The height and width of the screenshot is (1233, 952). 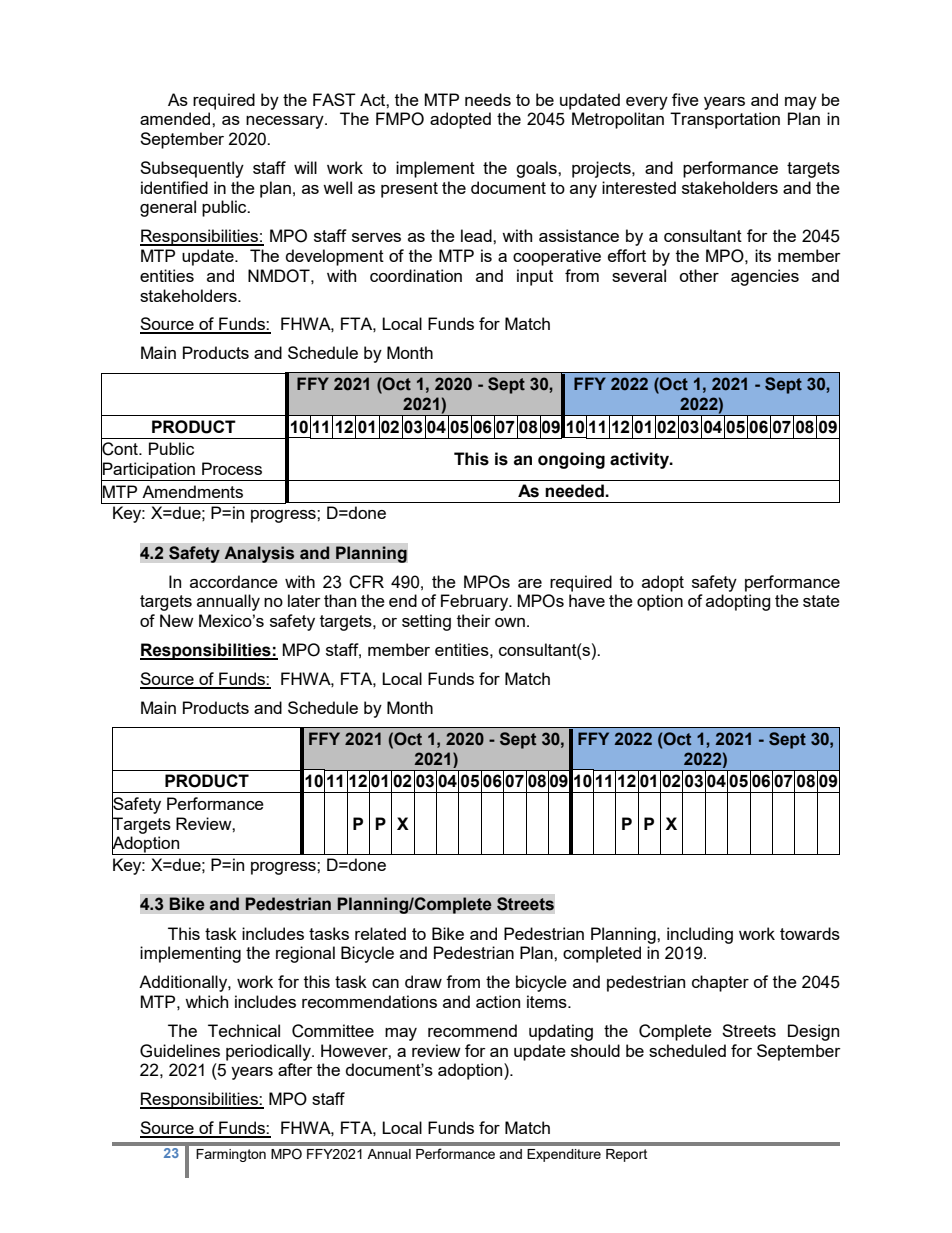 I want to click on Technical, so click(x=244, y=1030).
